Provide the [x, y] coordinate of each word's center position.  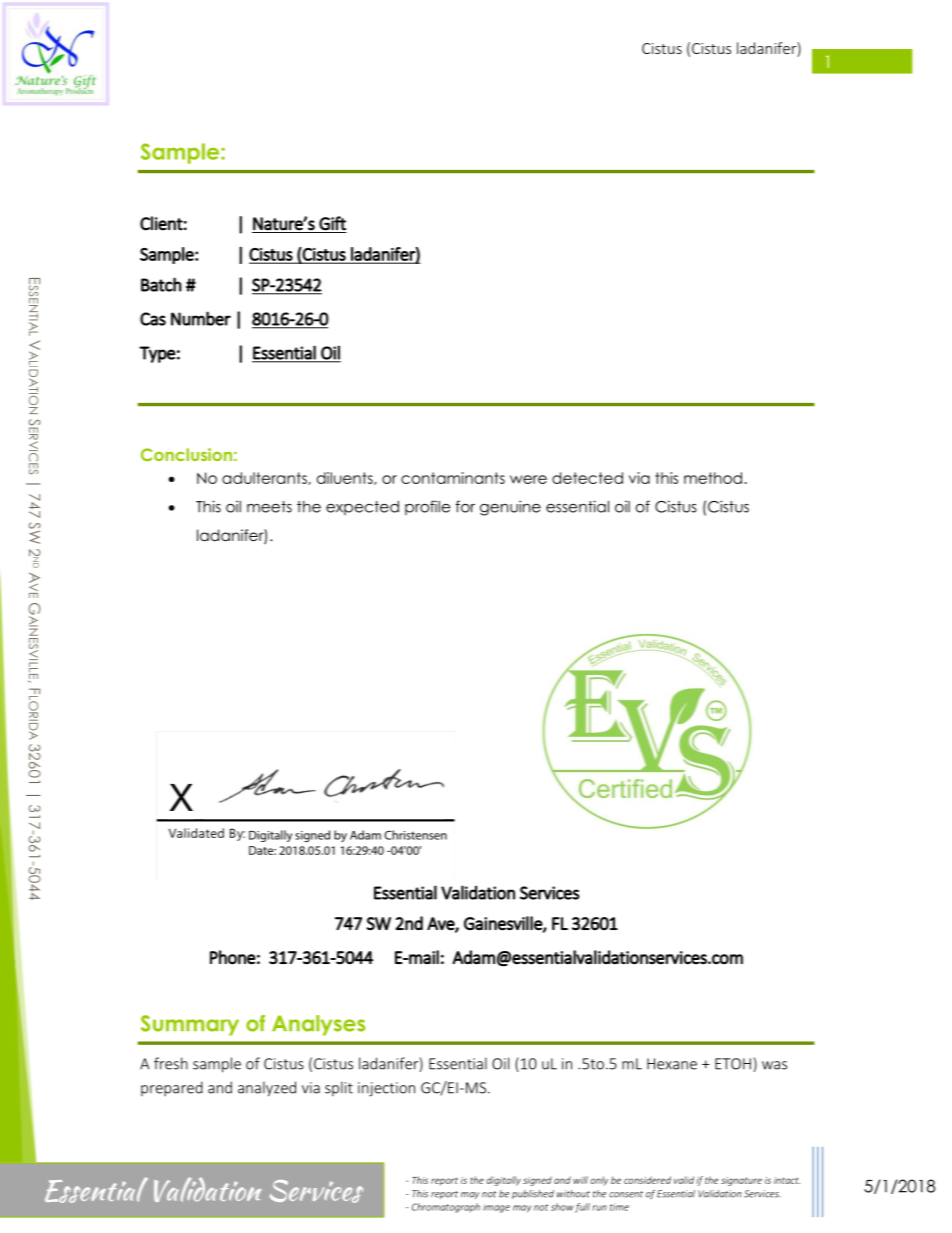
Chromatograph [446, 1208]
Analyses [318, 1025]
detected [587, 478]
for [465, 506]
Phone [233, 957]
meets [269, 507]
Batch [161, 284]
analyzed [267, 1089]
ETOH [733, 1064]
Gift [332, 223]
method [713, 478]
